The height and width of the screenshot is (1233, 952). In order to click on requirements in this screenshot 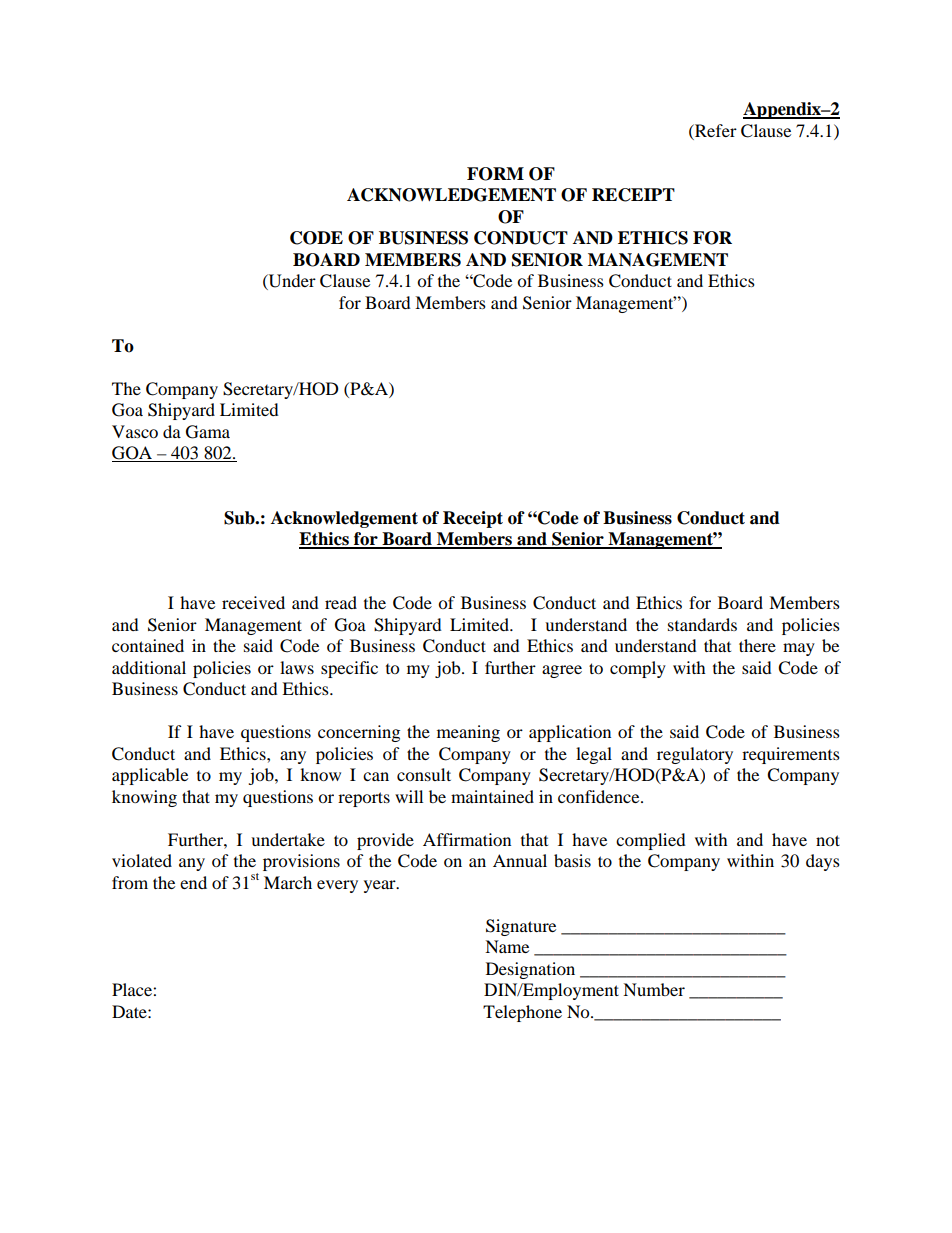, I will do `click(791, 755)`.
